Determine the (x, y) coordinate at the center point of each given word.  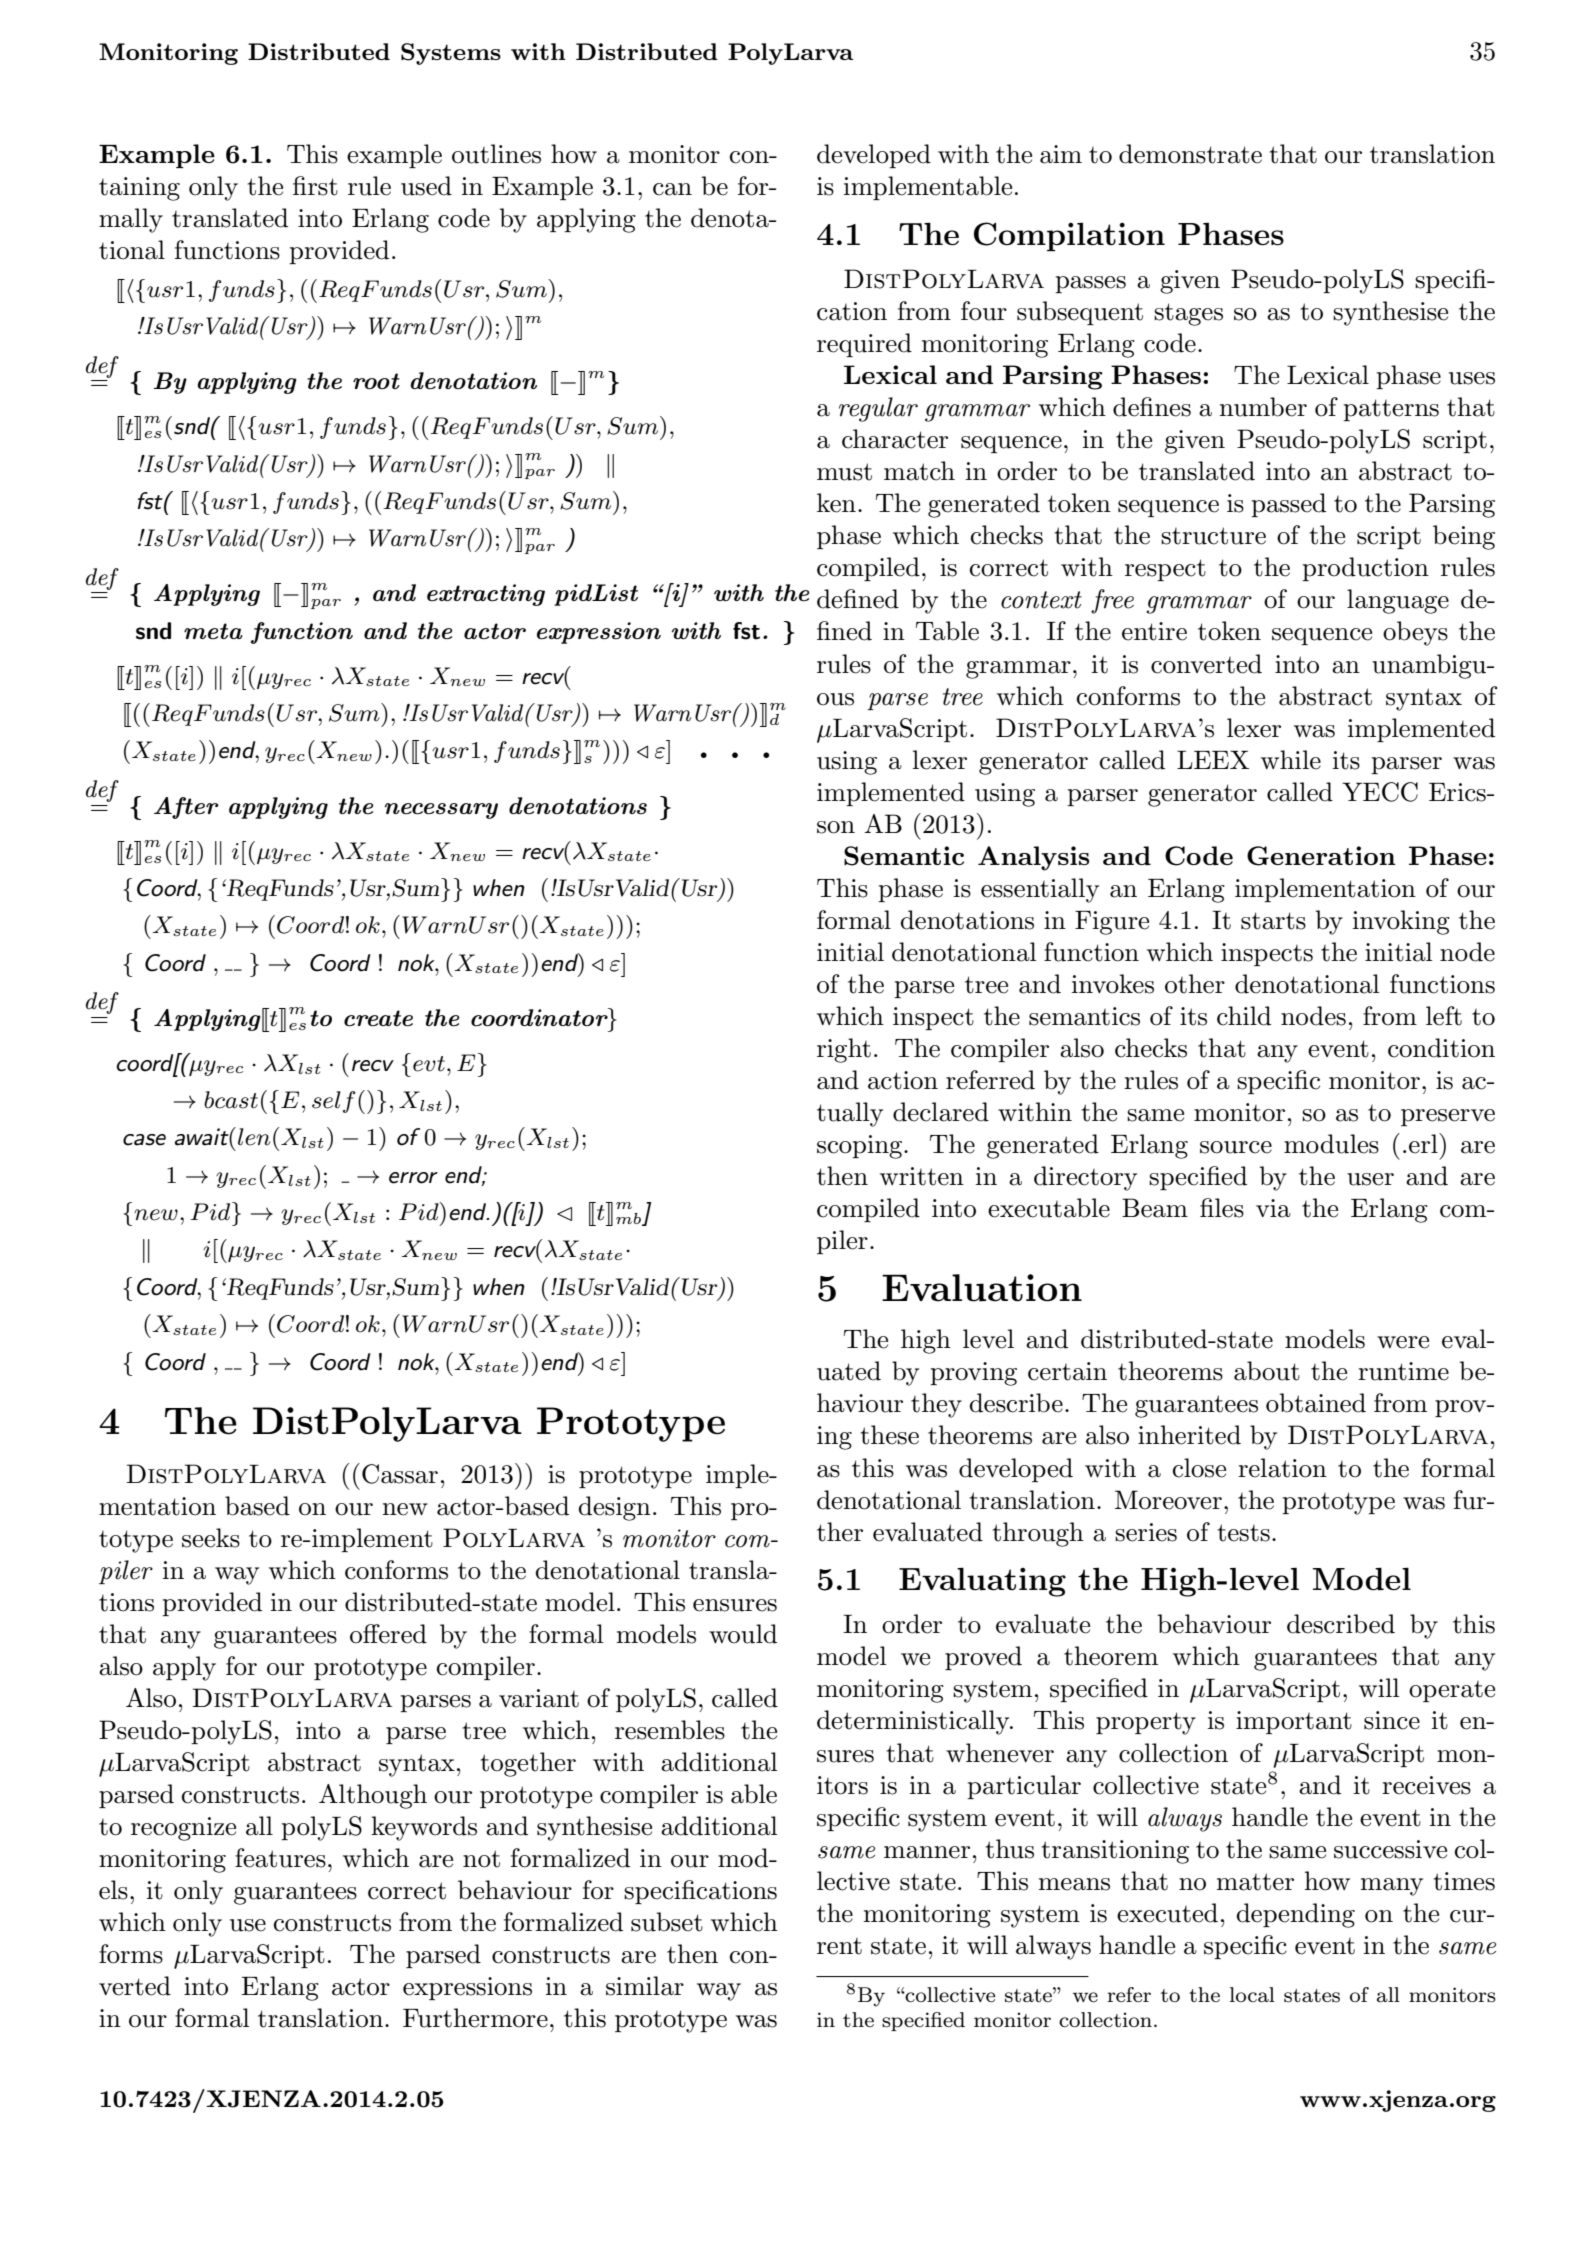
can (672, 189)
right (844, 1050)
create (378, 1018)
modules (1331, 1144)
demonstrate (1190, 154)
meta (213, 631)
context (1041, 600)
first (315, 186)
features (280, 1858)
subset (667, 1922)
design (615, 1508)
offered (388, 1634)
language (1398, 601)
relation (1282, 1468)
